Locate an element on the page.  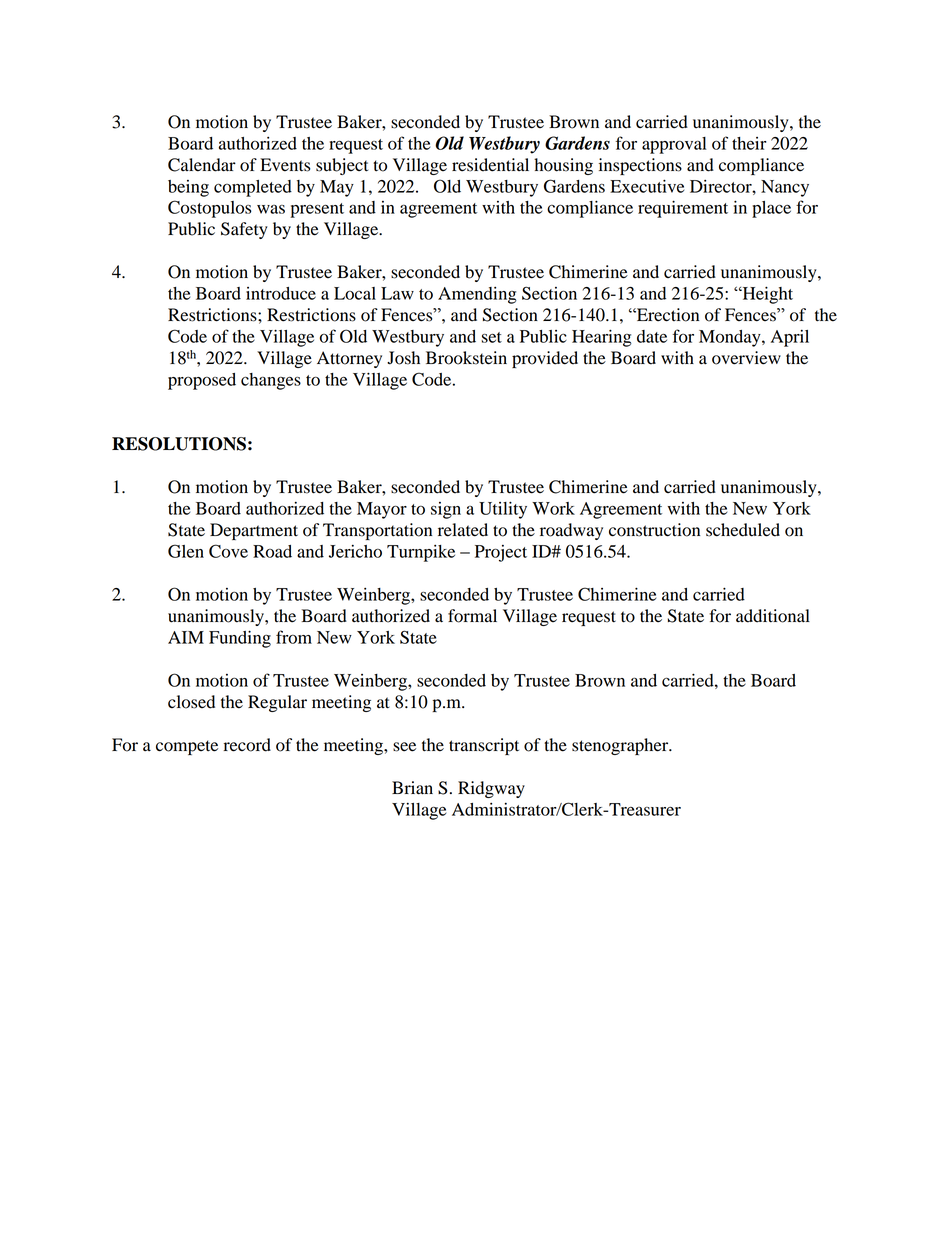
scheduled is located at coordinates (743, 530).
